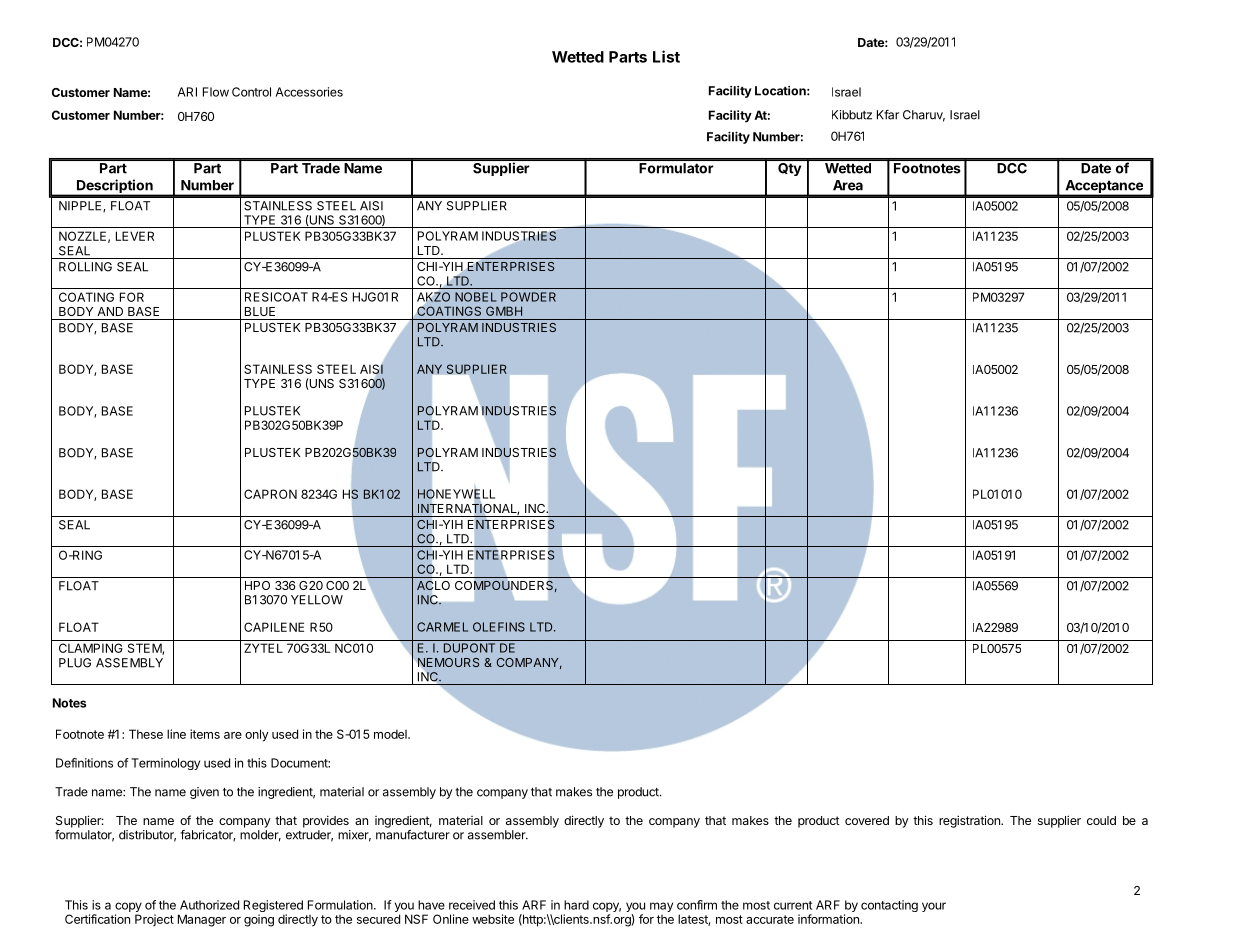 This document has height=952, width=1233. I want to click on DUPONT, so click(469, 648).
